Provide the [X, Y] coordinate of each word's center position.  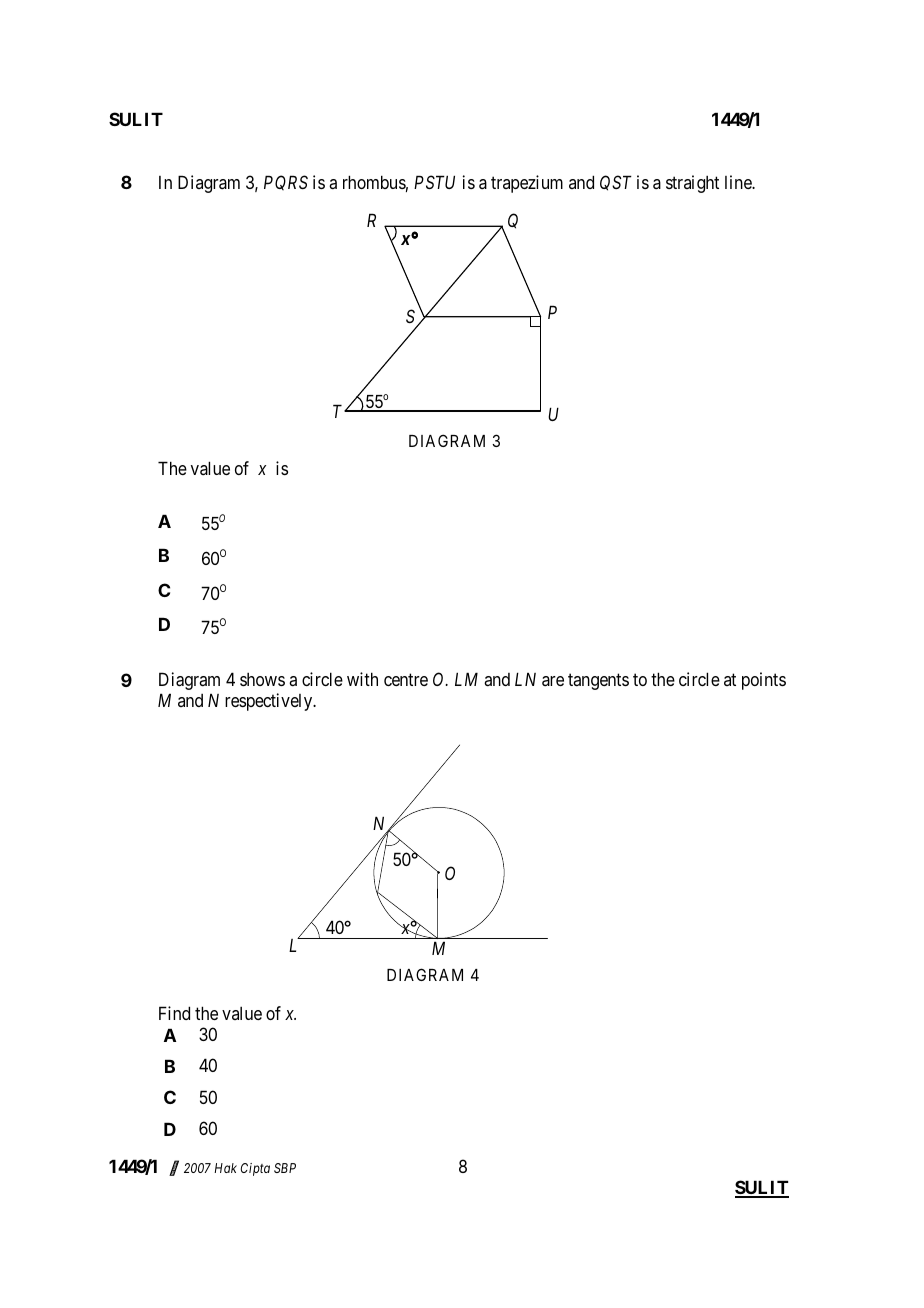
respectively [270, 702]
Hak [225, 1168]
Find [174, 1013]
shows [262, 679]
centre [406, 680]
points [764, 681]
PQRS [286, 183]
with [362, 679]
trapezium [527, 184]
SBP [285, 1168]
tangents [598, 682]
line [739, 182]
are [553, 681]
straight [692, 184]
